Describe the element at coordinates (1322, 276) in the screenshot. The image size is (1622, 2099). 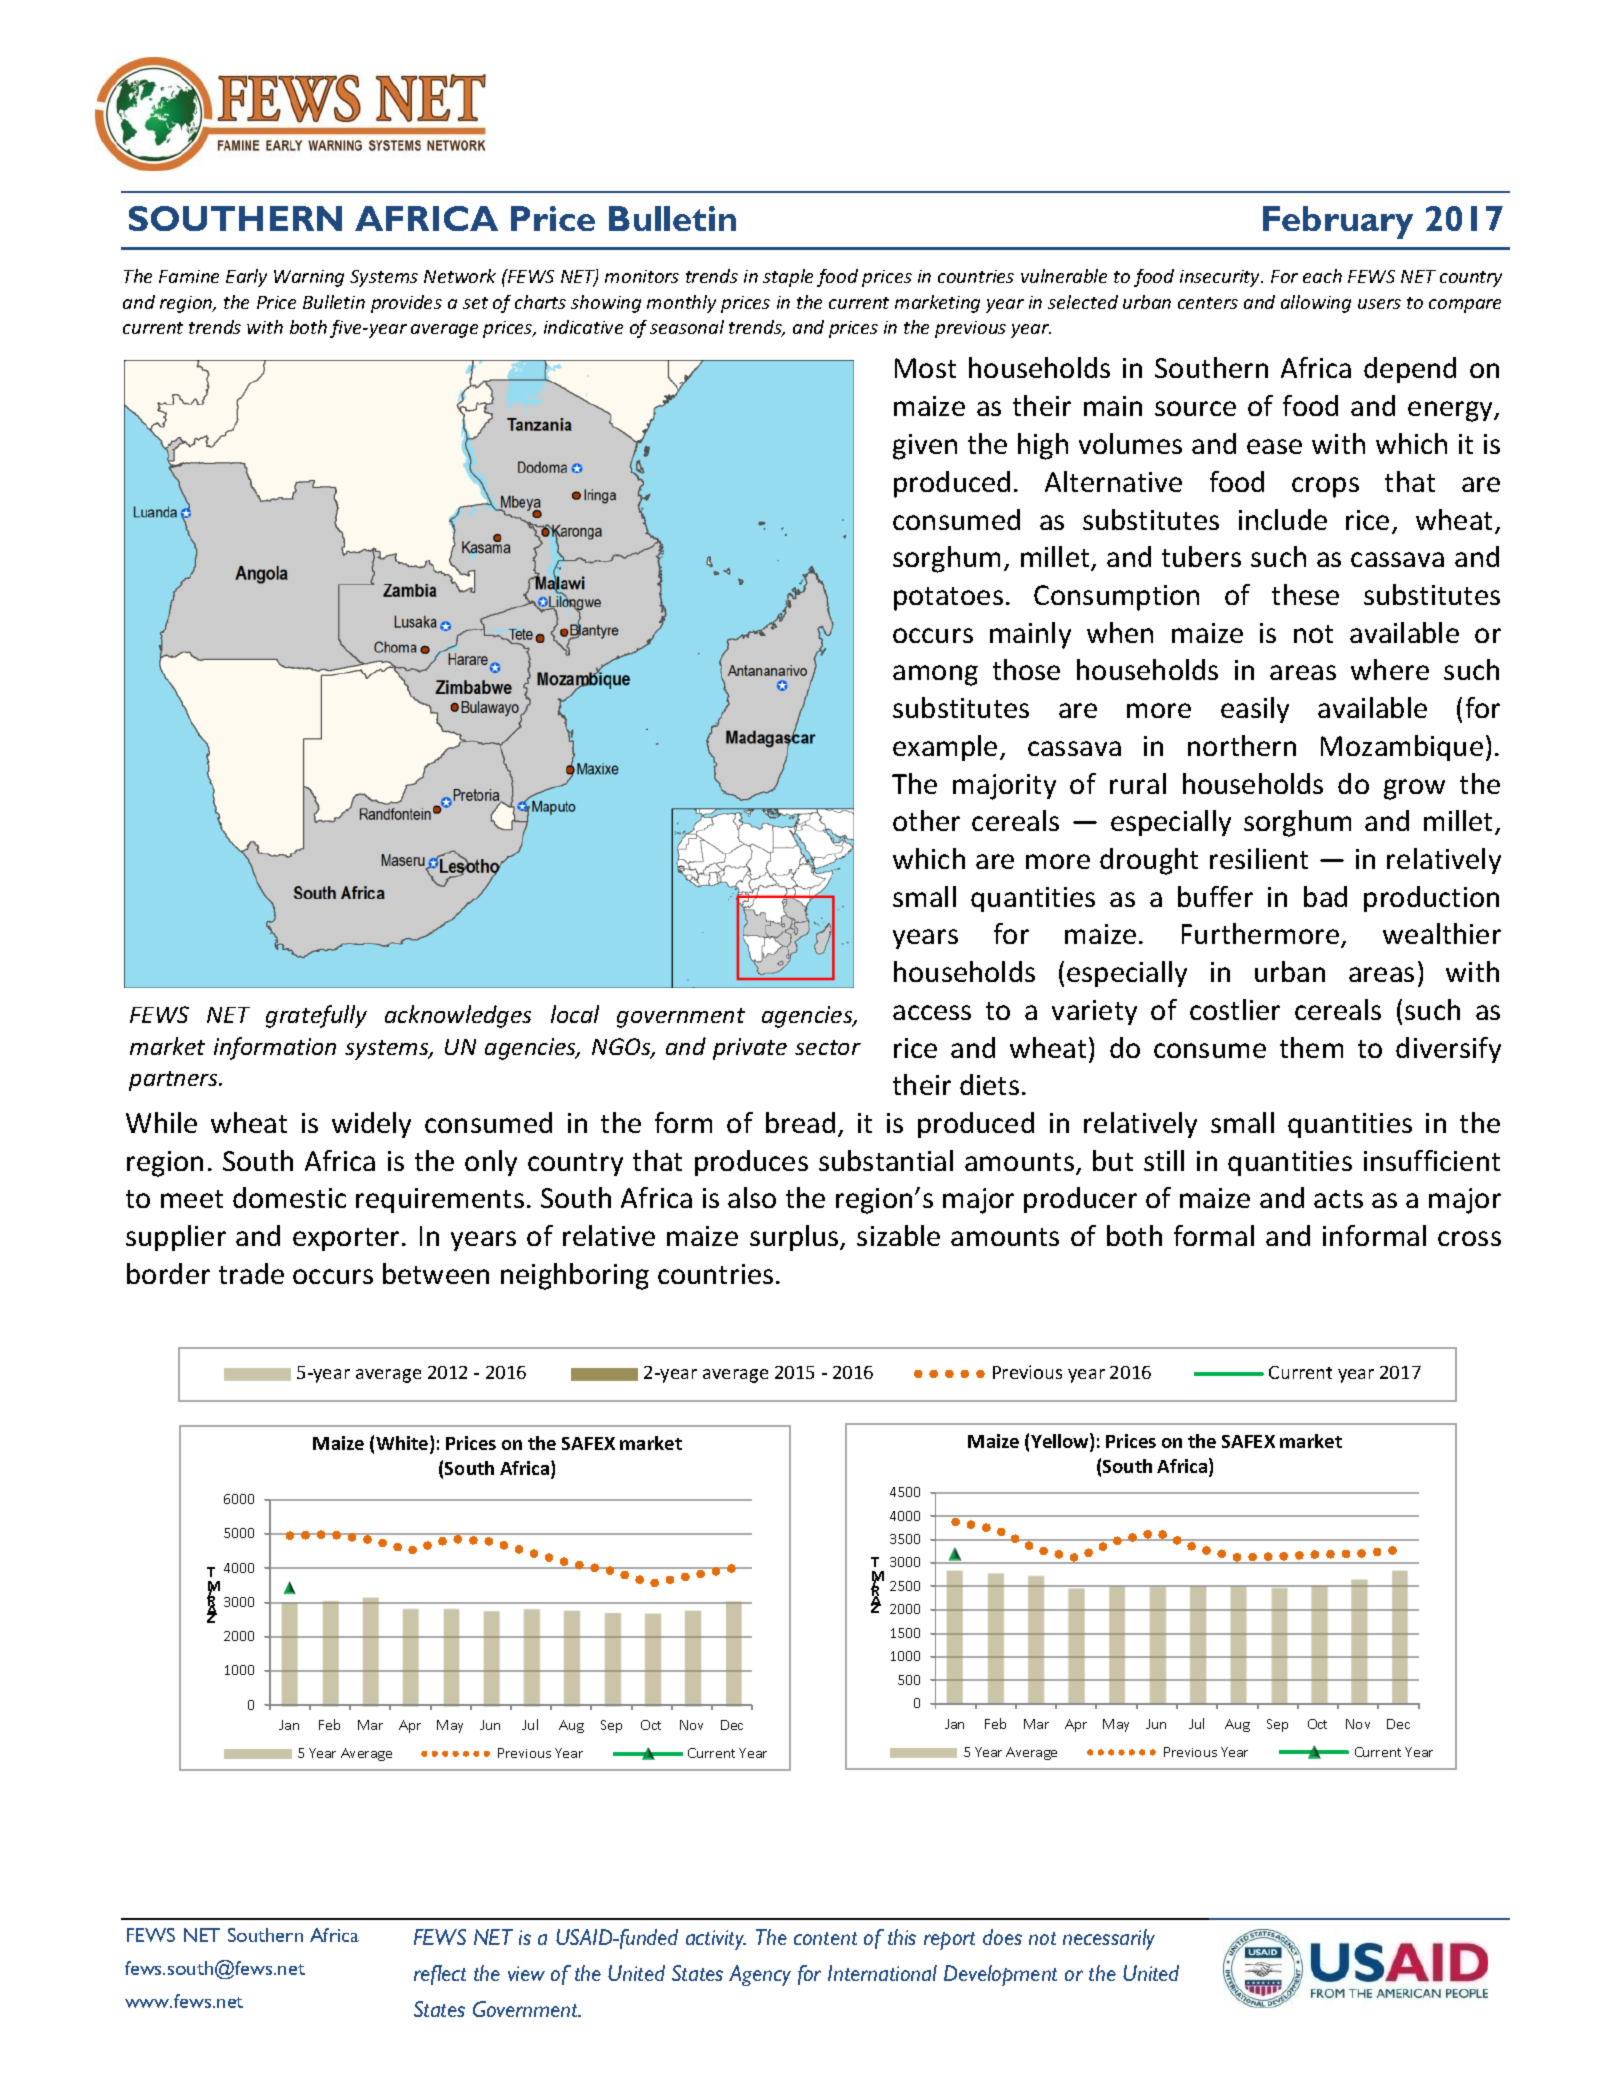
I see `each` at that location.
